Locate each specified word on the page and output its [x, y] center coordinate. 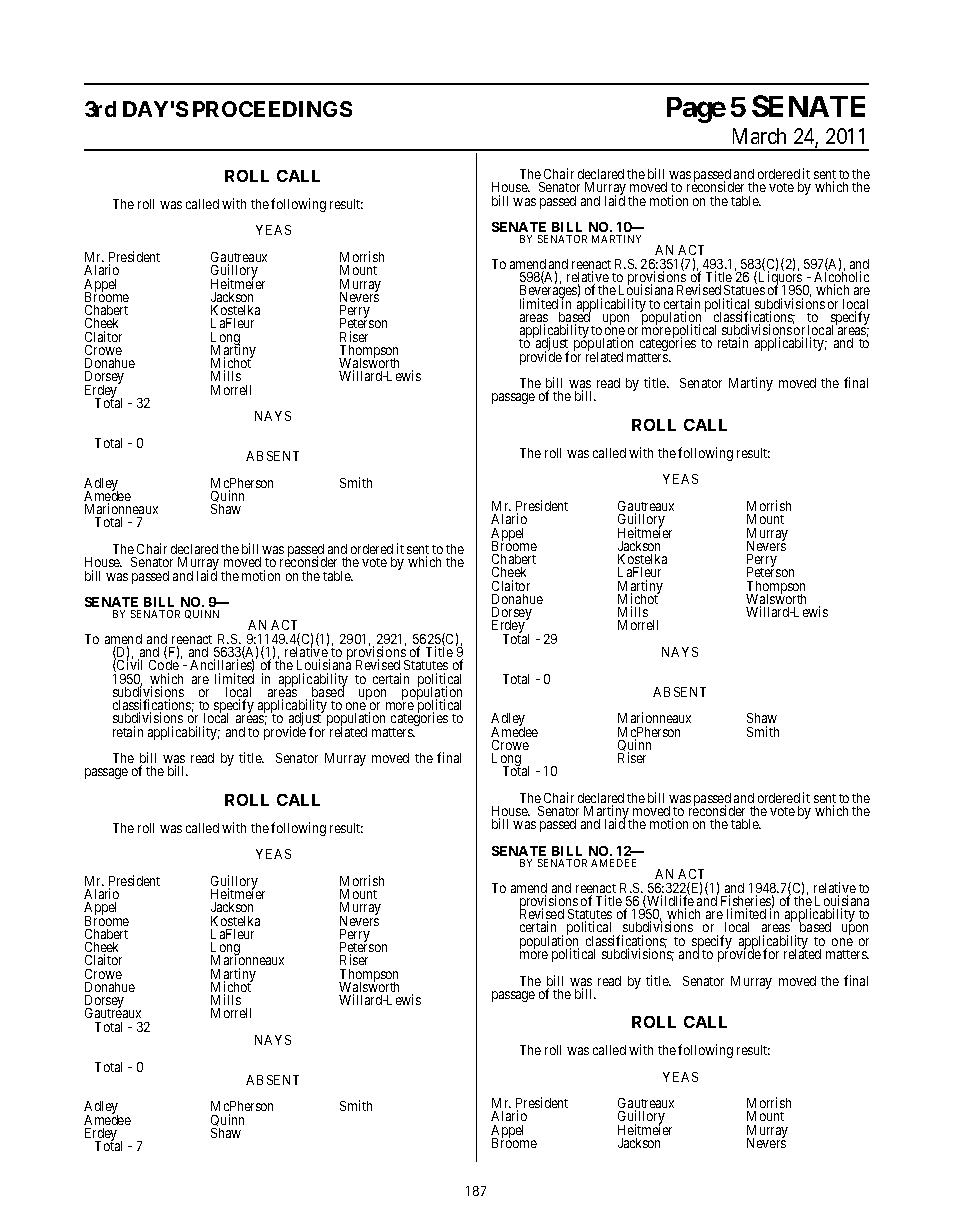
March [759, 136]
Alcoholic [841, 277]
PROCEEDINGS [272, 109]
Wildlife [669, 901]
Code [164, 665]
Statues [744, 290]
